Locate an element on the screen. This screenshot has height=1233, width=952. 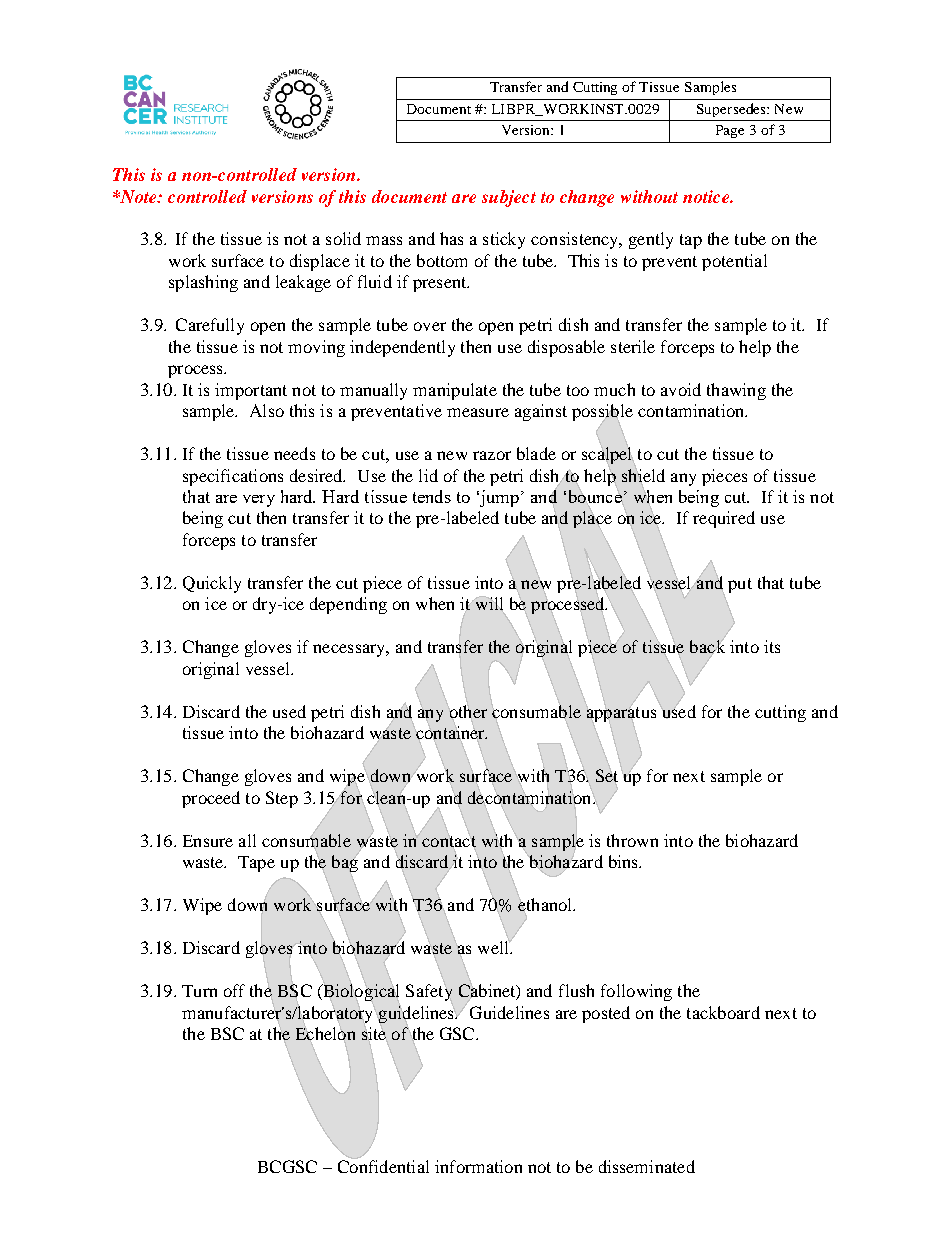
back is located at coordinates (707, 646).
